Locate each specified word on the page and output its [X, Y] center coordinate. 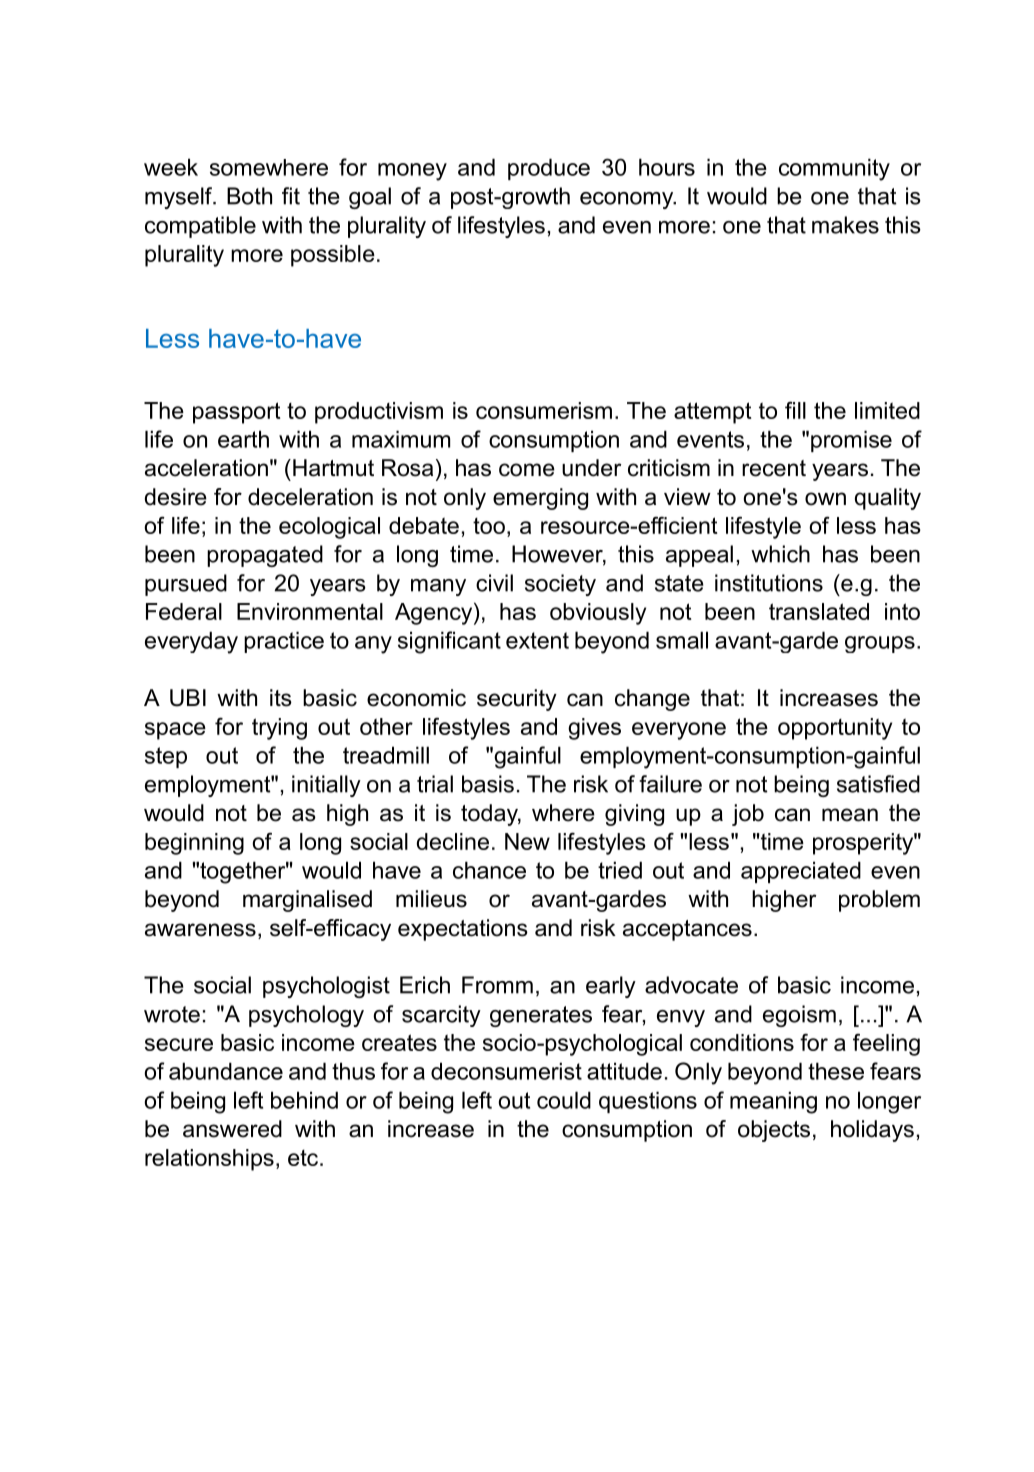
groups [880, 644]
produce [549, 169]
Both [249, 196]
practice [284, 642]
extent [537, 640]
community [834, 169]
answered [232, 1129]
